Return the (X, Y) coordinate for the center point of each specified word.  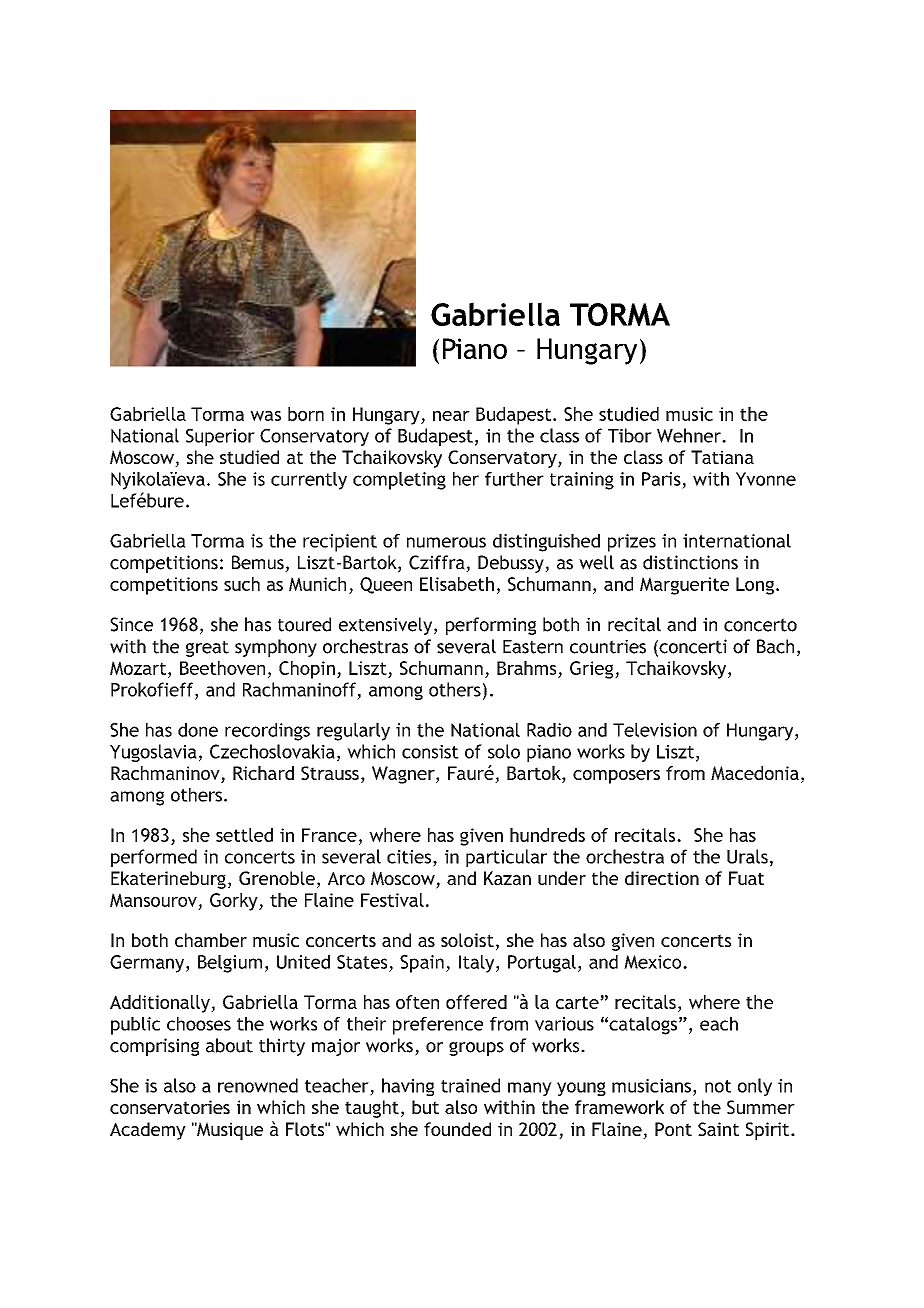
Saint (718, 1129)
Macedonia (755, 773)
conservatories (170, 1107)
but (425, 1107)
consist (430, 752)
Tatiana (722, 457)
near (451, 416)
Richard (263, 773)
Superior (220, 437)
